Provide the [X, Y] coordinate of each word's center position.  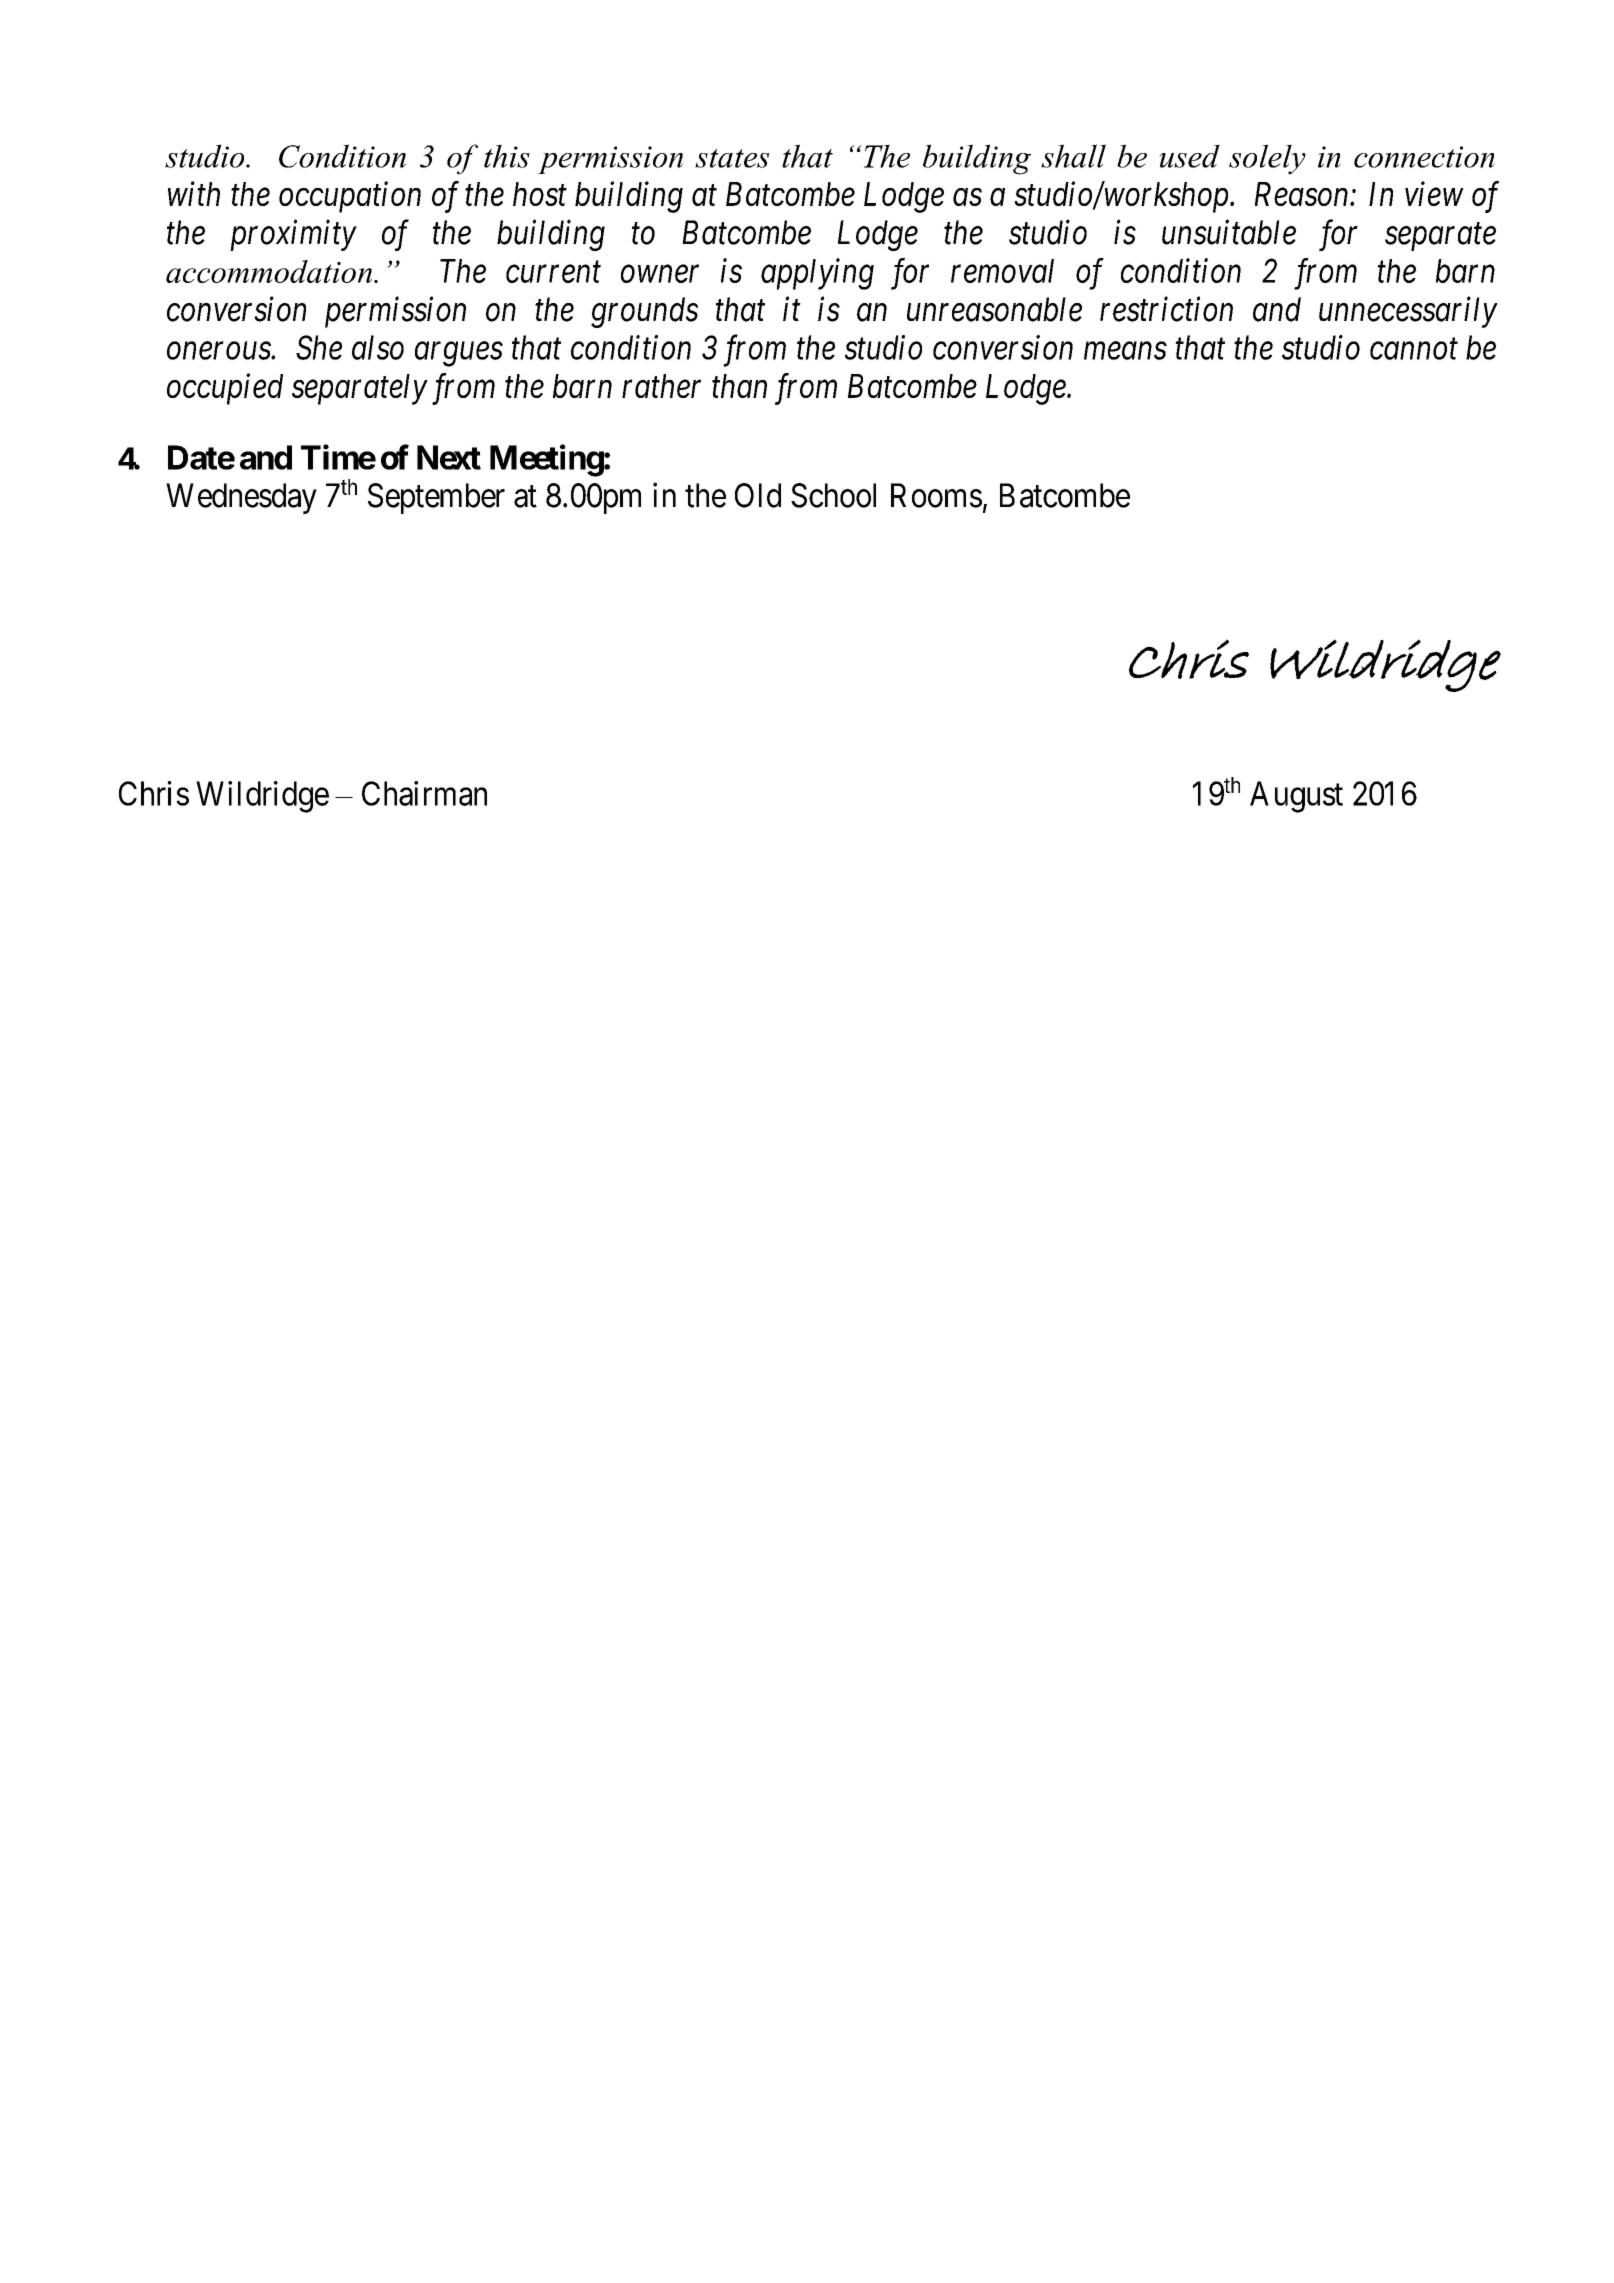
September [436, 498]
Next [449, 457]
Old [758, 495]
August [1296, 797]
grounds [644, 312]
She [319, 347]
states [732, 158]
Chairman [424, 793]
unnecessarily [1408, 312]
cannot [1414, 349]
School [833, 495]
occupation [350, 197]
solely [1267, 159]
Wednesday [241, 498]
